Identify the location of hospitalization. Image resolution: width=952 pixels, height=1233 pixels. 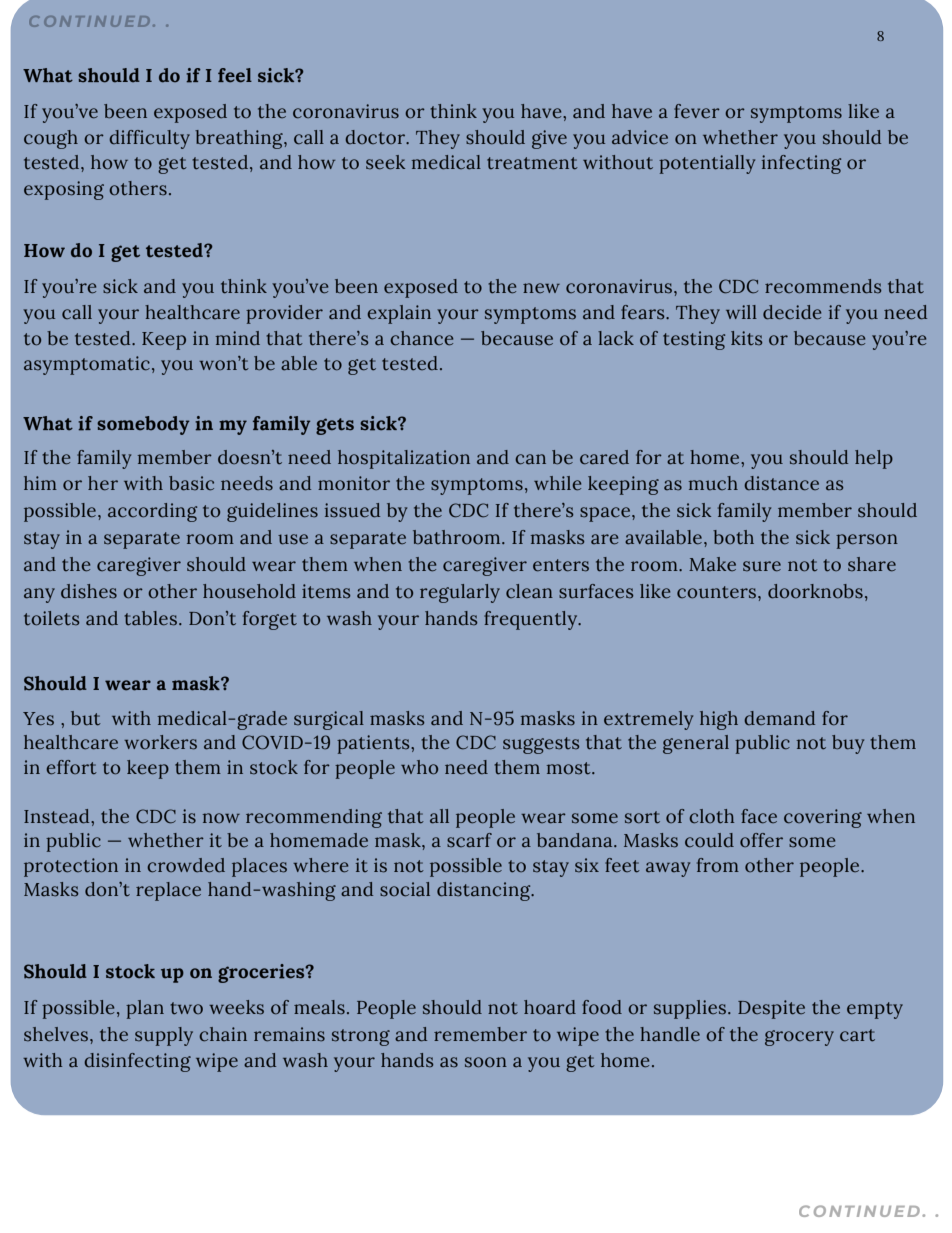
(404, 459).
